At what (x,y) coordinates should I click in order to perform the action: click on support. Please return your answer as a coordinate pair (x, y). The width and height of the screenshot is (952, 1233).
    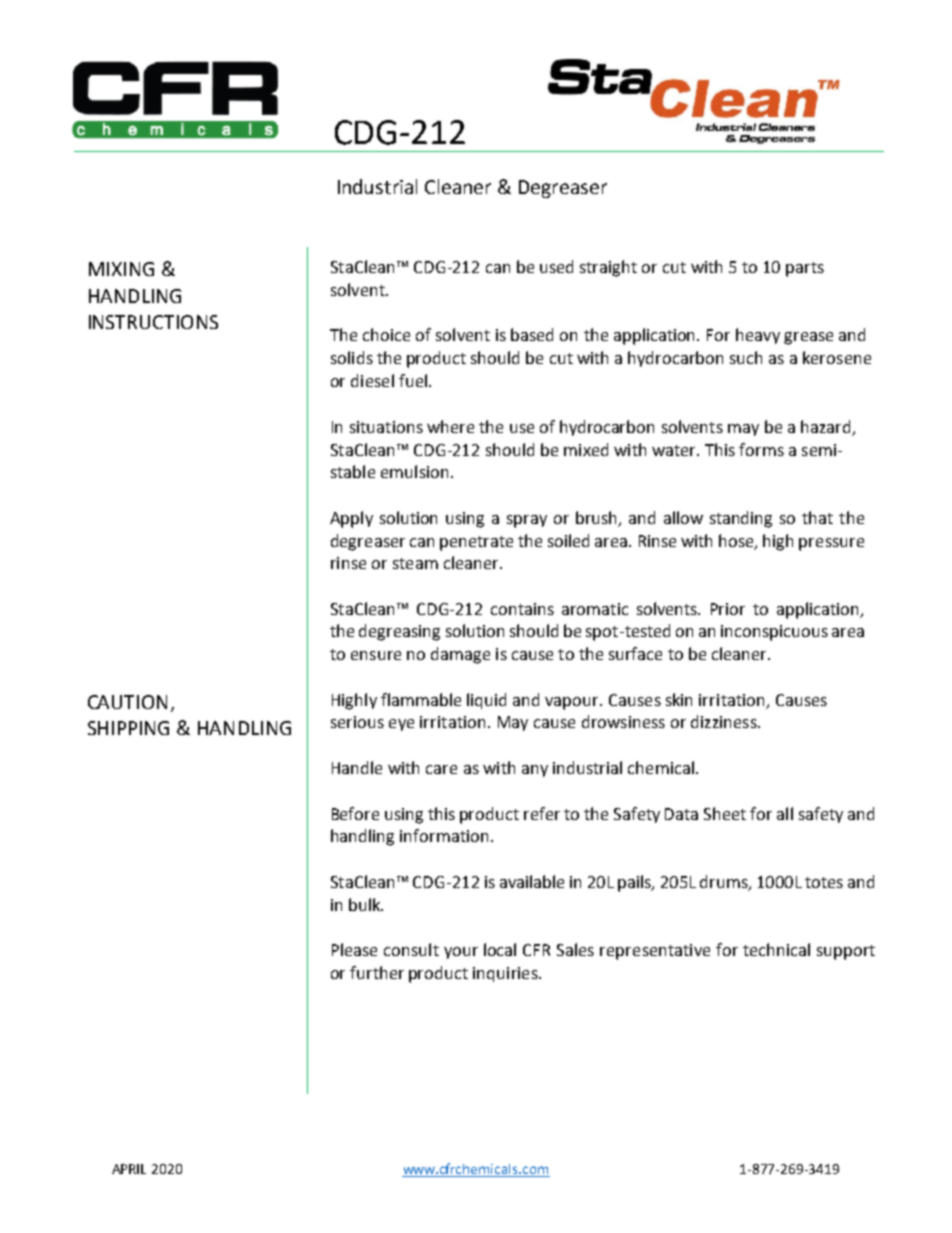
    Looking at the image, I should click on (846, 952).
